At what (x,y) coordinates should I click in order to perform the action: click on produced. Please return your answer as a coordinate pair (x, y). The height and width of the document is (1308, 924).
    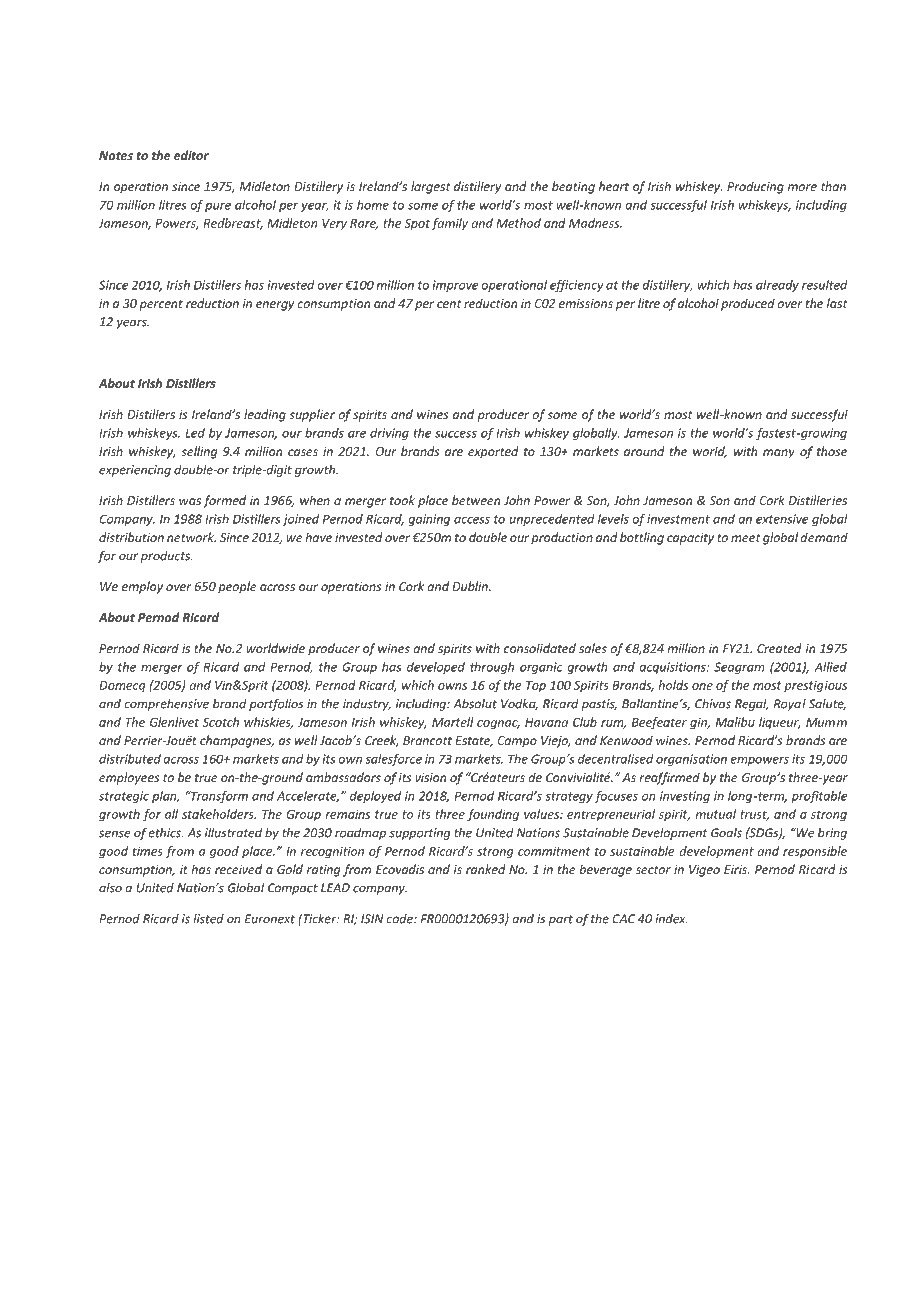
    Looking at the image, I should click on (748, 304).
